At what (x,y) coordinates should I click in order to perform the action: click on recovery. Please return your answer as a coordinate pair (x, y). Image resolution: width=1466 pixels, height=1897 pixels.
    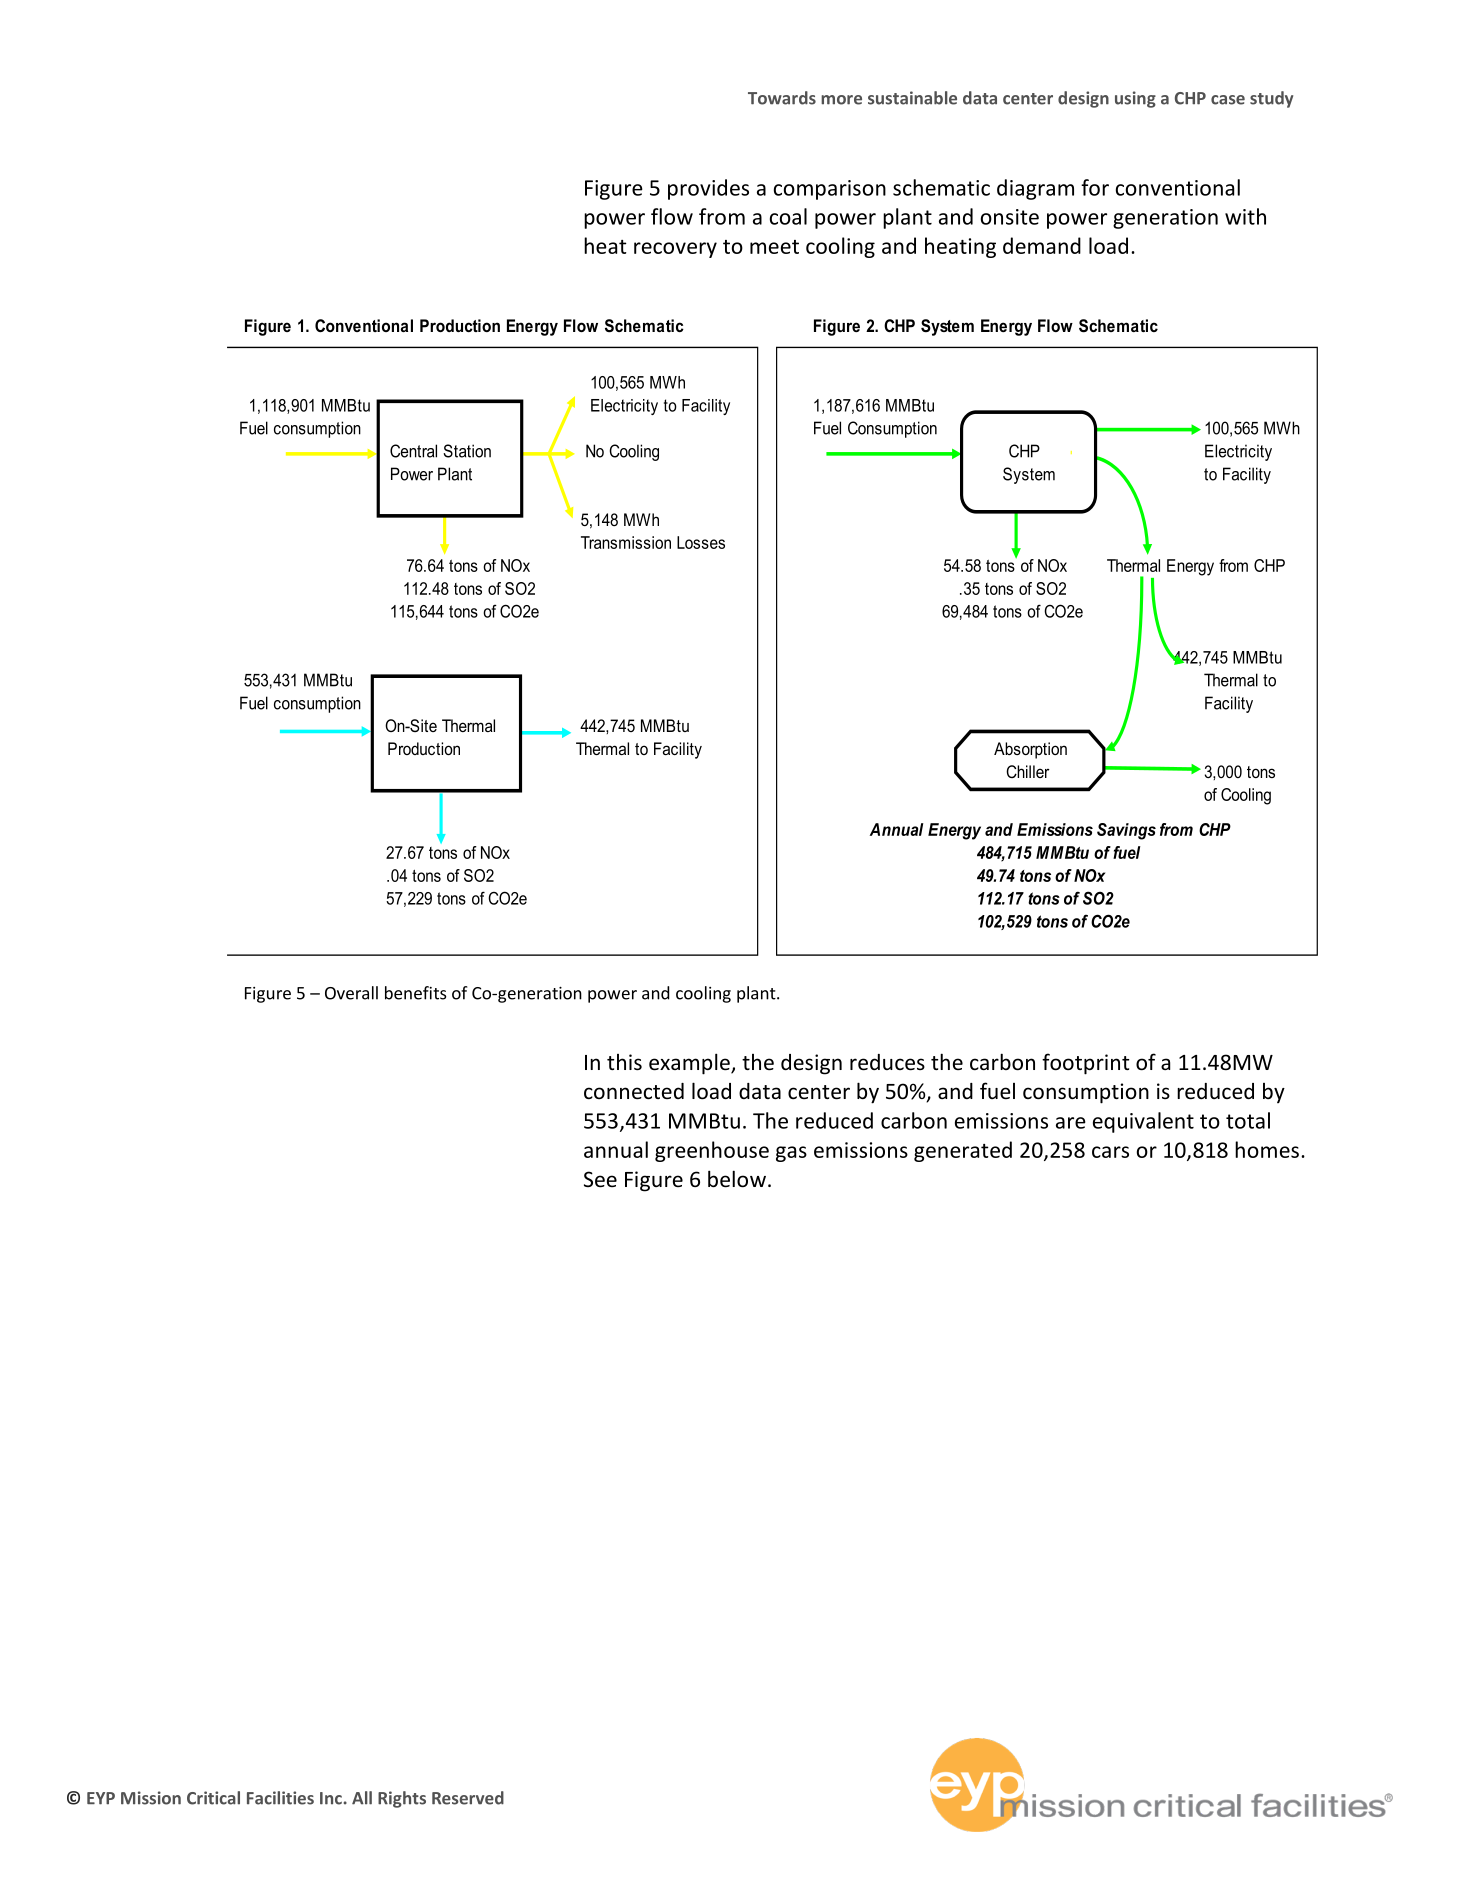
    Looking at the image, I should click on (675, 250).
